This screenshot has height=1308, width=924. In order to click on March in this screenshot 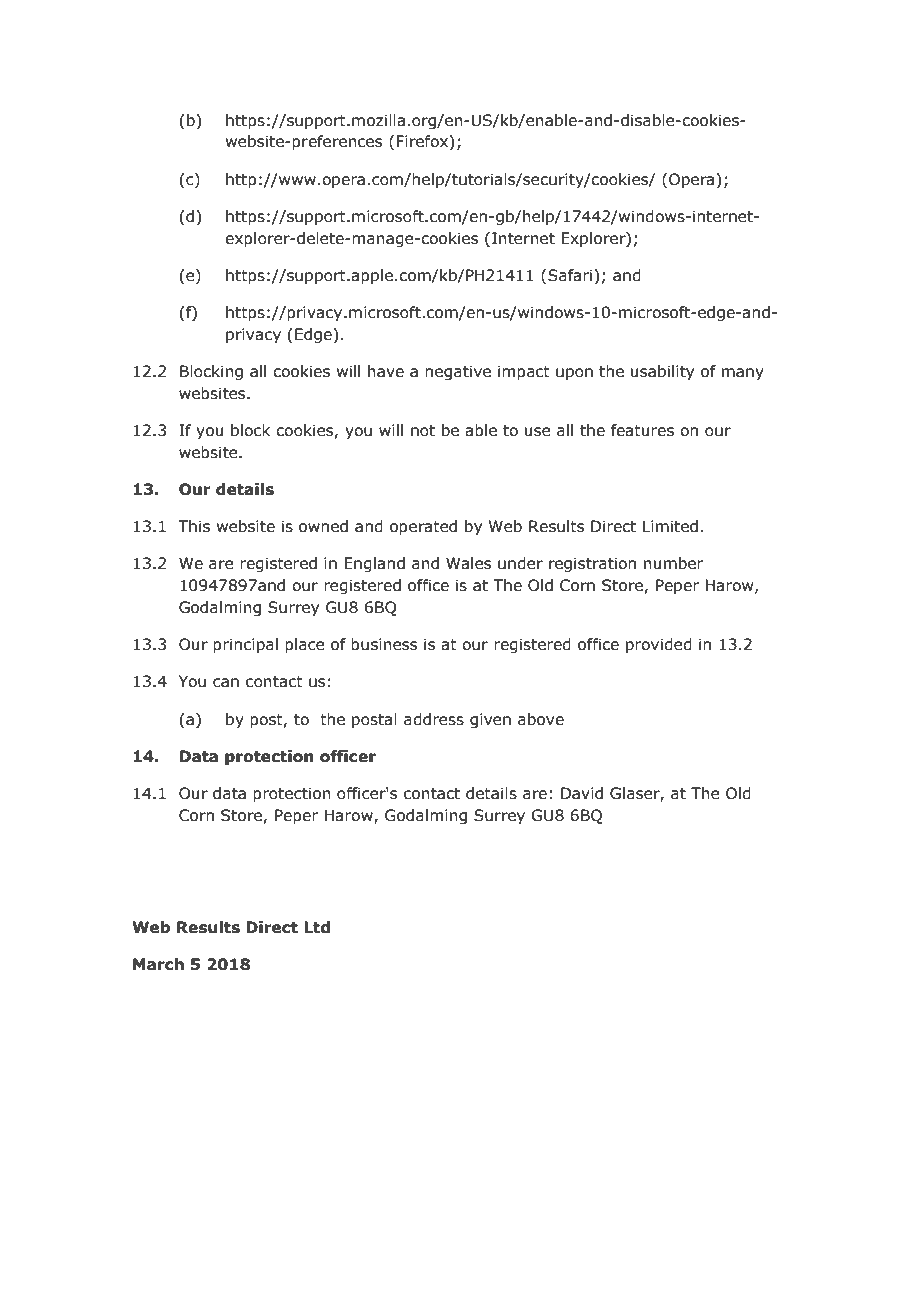, I will do `click(158, 964)`.
